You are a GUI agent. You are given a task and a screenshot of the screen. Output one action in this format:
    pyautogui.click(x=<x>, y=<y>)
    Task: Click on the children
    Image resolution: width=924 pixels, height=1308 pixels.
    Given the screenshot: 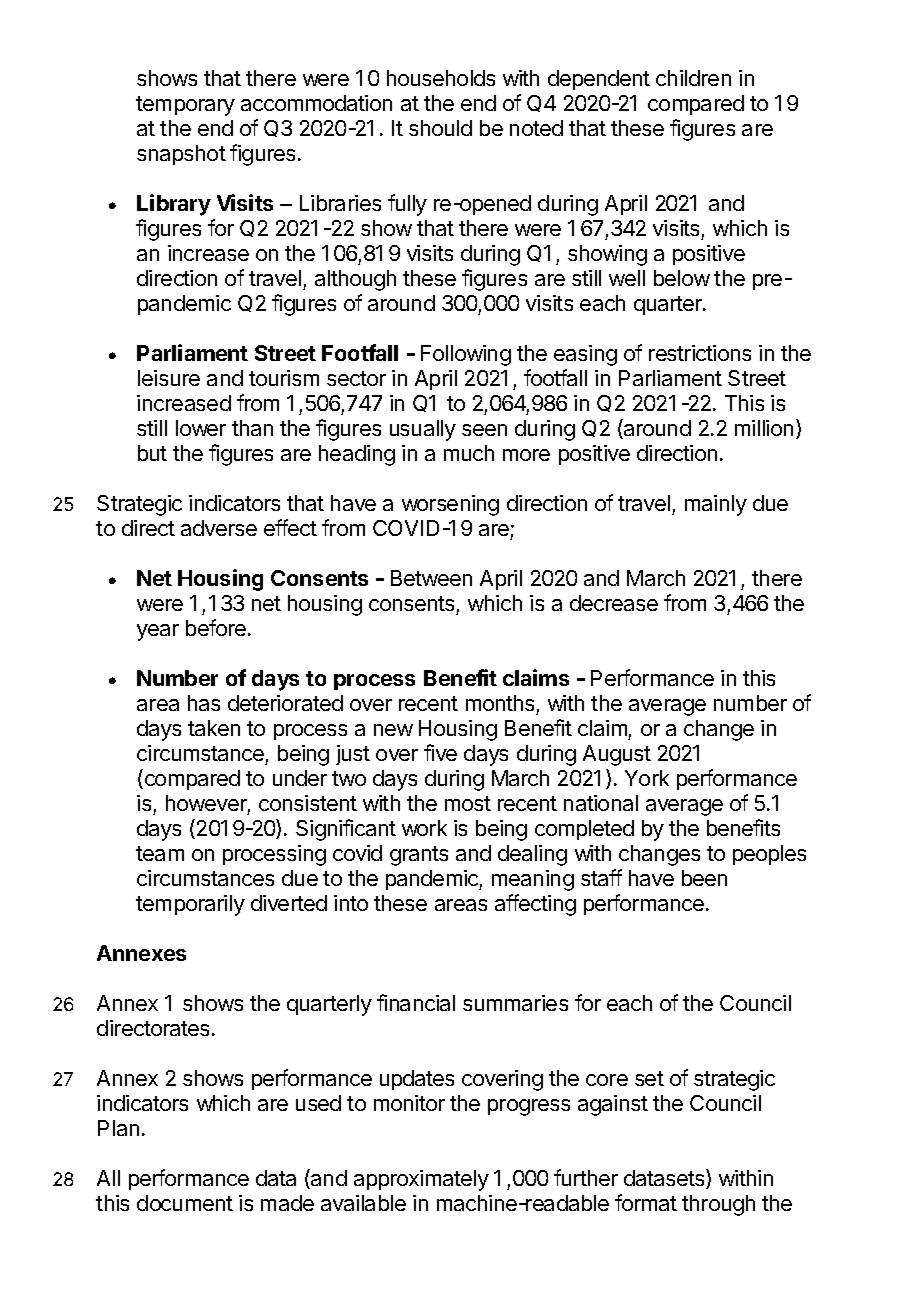 What is the action you would take?
    pyautogui.click(x=693, y=78)
